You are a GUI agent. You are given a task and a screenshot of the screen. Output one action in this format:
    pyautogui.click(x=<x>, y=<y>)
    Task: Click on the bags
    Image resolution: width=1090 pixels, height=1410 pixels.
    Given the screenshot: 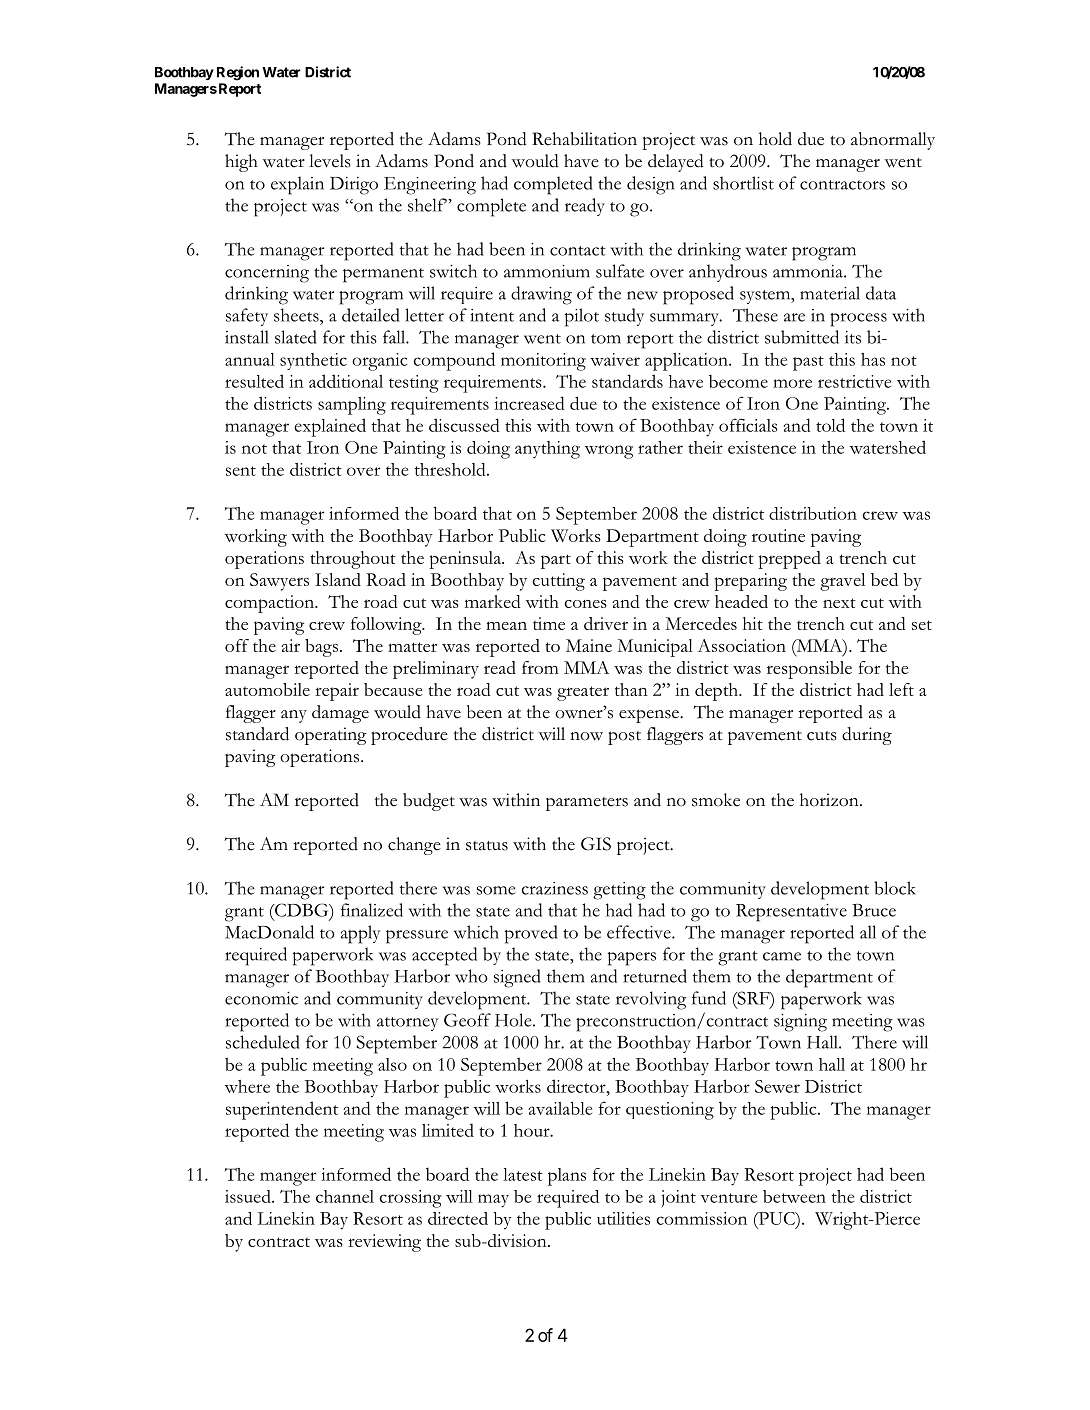 What is the action you would take?
    pyautogui.click(x=321, y=648)
